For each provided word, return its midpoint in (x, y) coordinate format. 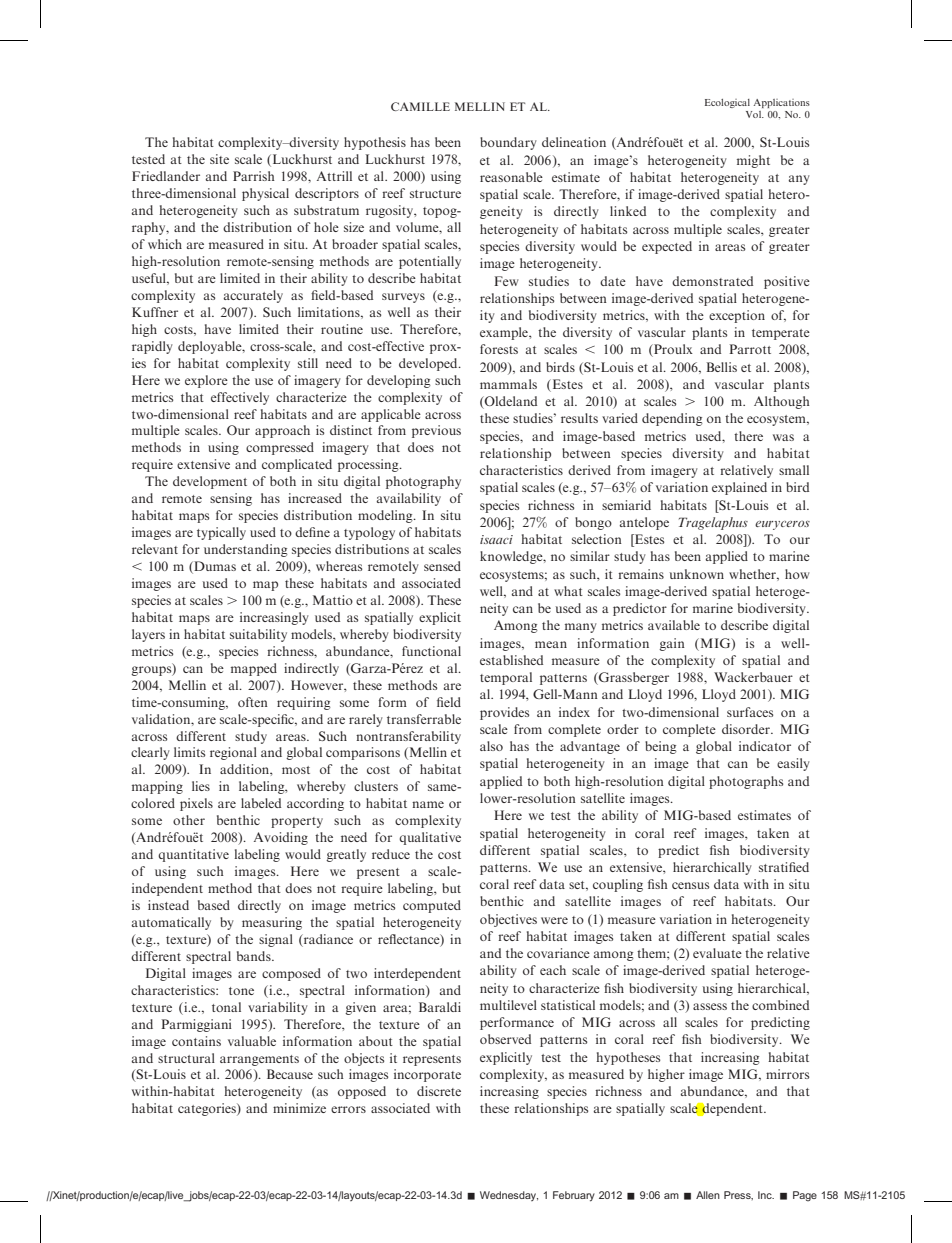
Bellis (721, 367)
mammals (508, 384)
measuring (272, 923)
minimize (299, 1108)
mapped (254, 669)
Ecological (727, 103)
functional (431, 651)
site (219, 159)
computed (432, 906)
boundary (508, 143)
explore (206, 381)
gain (672, 644)
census (690, 885)
